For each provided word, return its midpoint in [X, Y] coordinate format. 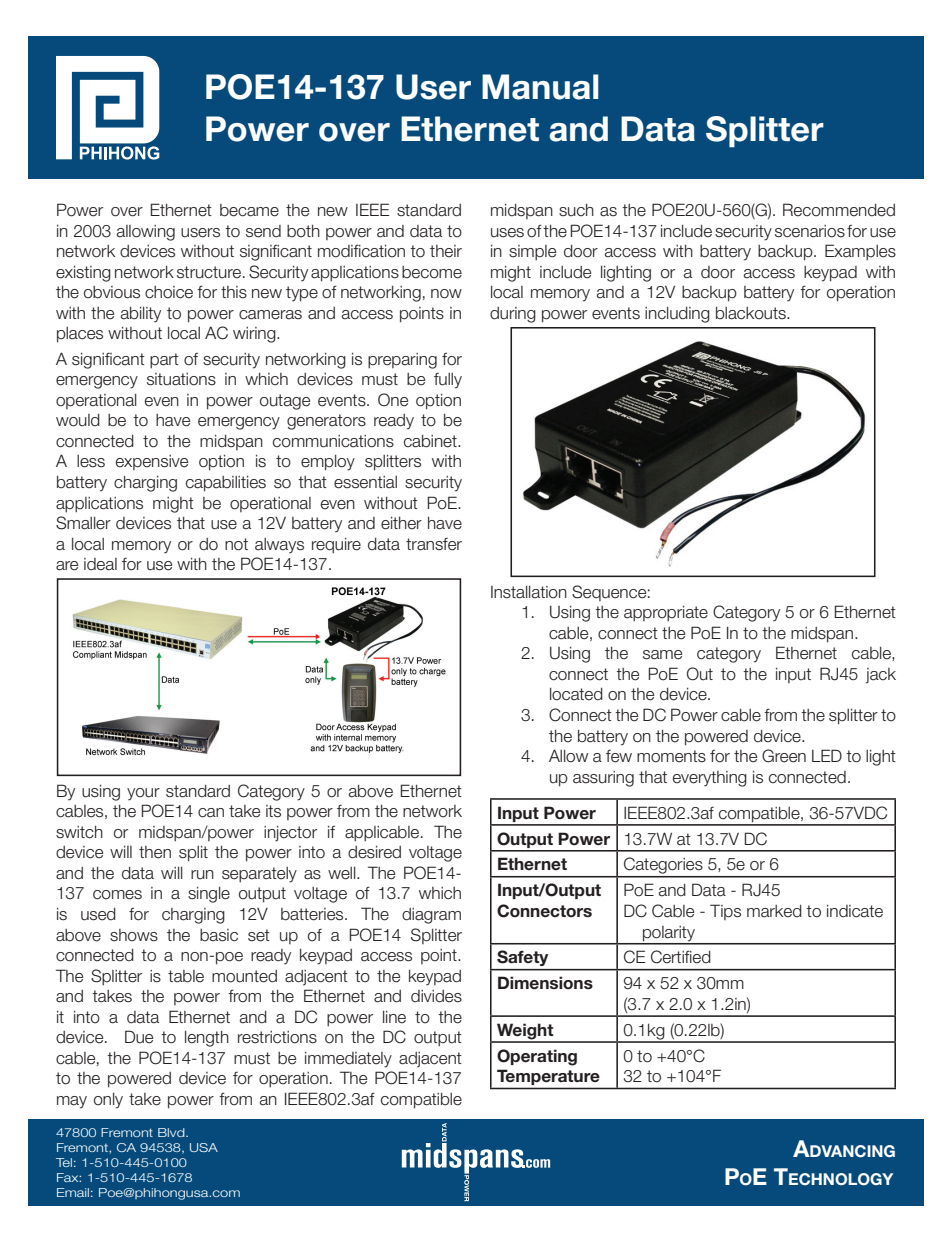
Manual [540, 87]
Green [784, 756]
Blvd [172, 1132]
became [249, 210]
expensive [152, 462]
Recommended [839, 210]
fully [448, 380]
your [143, 794]
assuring [603, 779]
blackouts [752, 313]
